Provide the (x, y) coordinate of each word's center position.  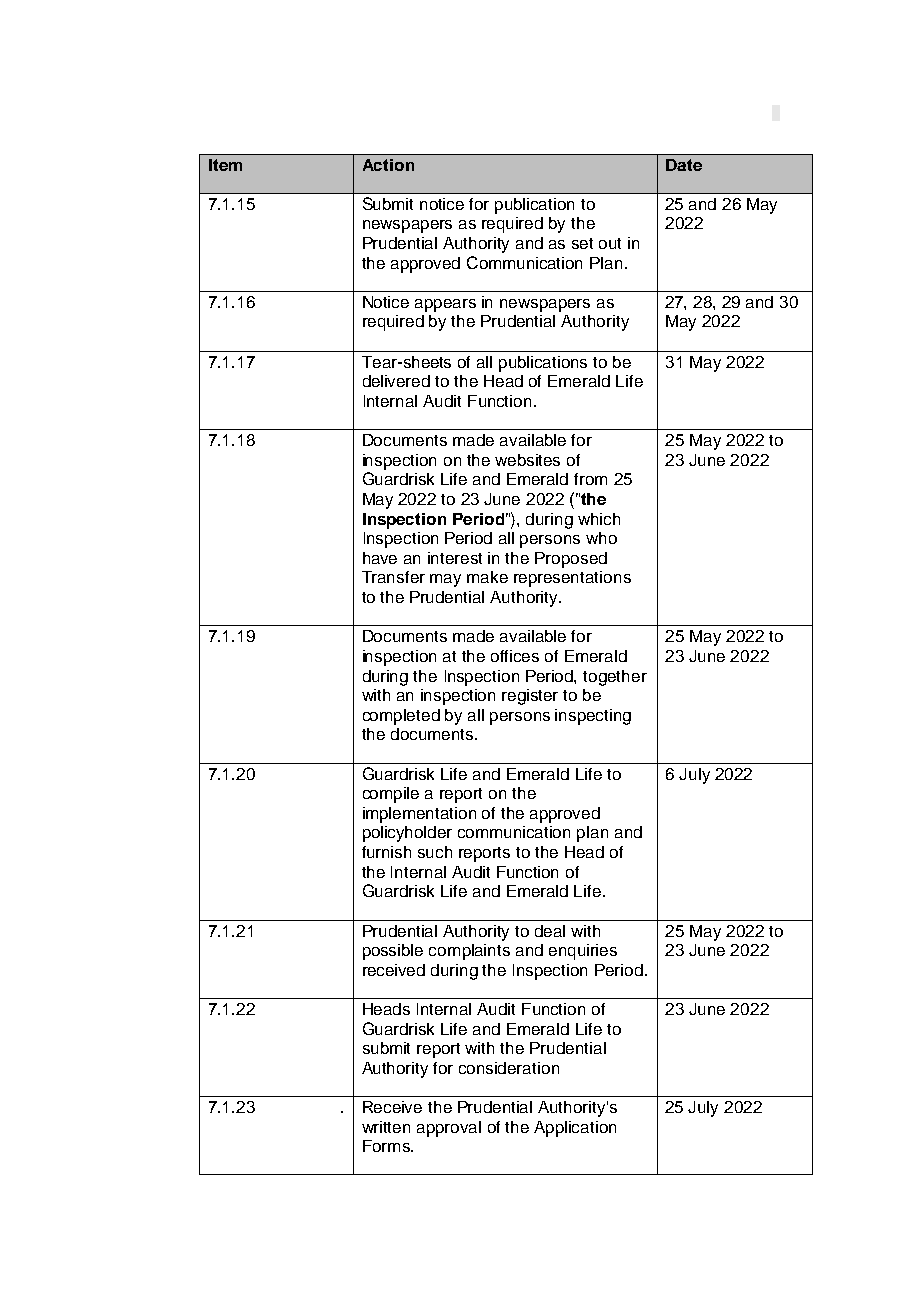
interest (455, 558)
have (380, 558)
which (599, 519)
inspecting (593, 717)
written (386, 1127)
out (610, 243)
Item (225, 165)
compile (391, 795)
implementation (419, 815)
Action (388, 165)
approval (449, 1129)
